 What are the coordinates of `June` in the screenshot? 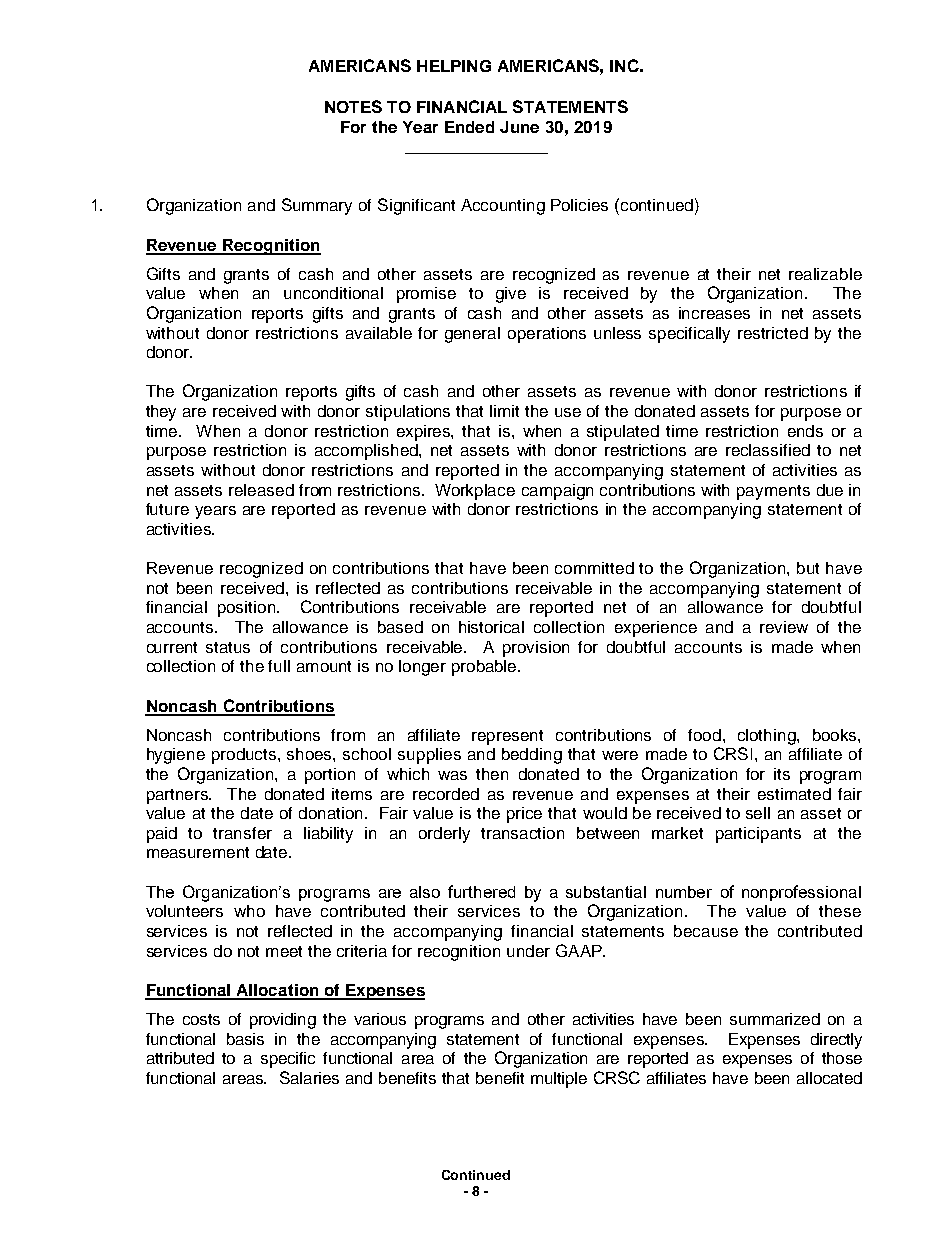 It's located at (519, 127).
